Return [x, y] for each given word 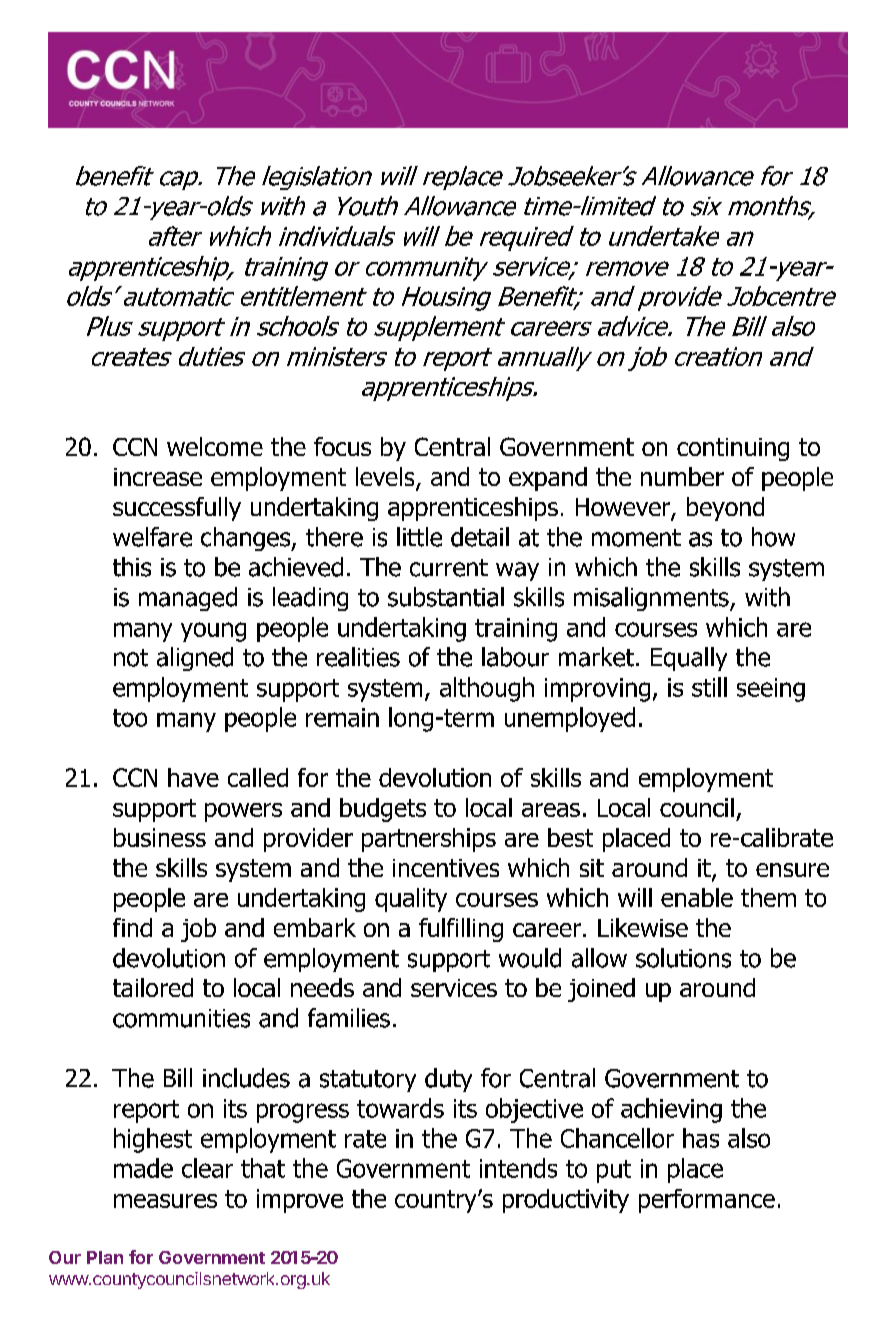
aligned [195, 659]
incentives [446, 868]
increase [158, 477]
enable [697, 897]
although [487, 689]
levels [386, 478]
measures [165, 1201]
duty [448, 1080]
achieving [671, 1110]
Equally [689, 659]
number [682, 476]
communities [181, 1018]
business [160, 837]
